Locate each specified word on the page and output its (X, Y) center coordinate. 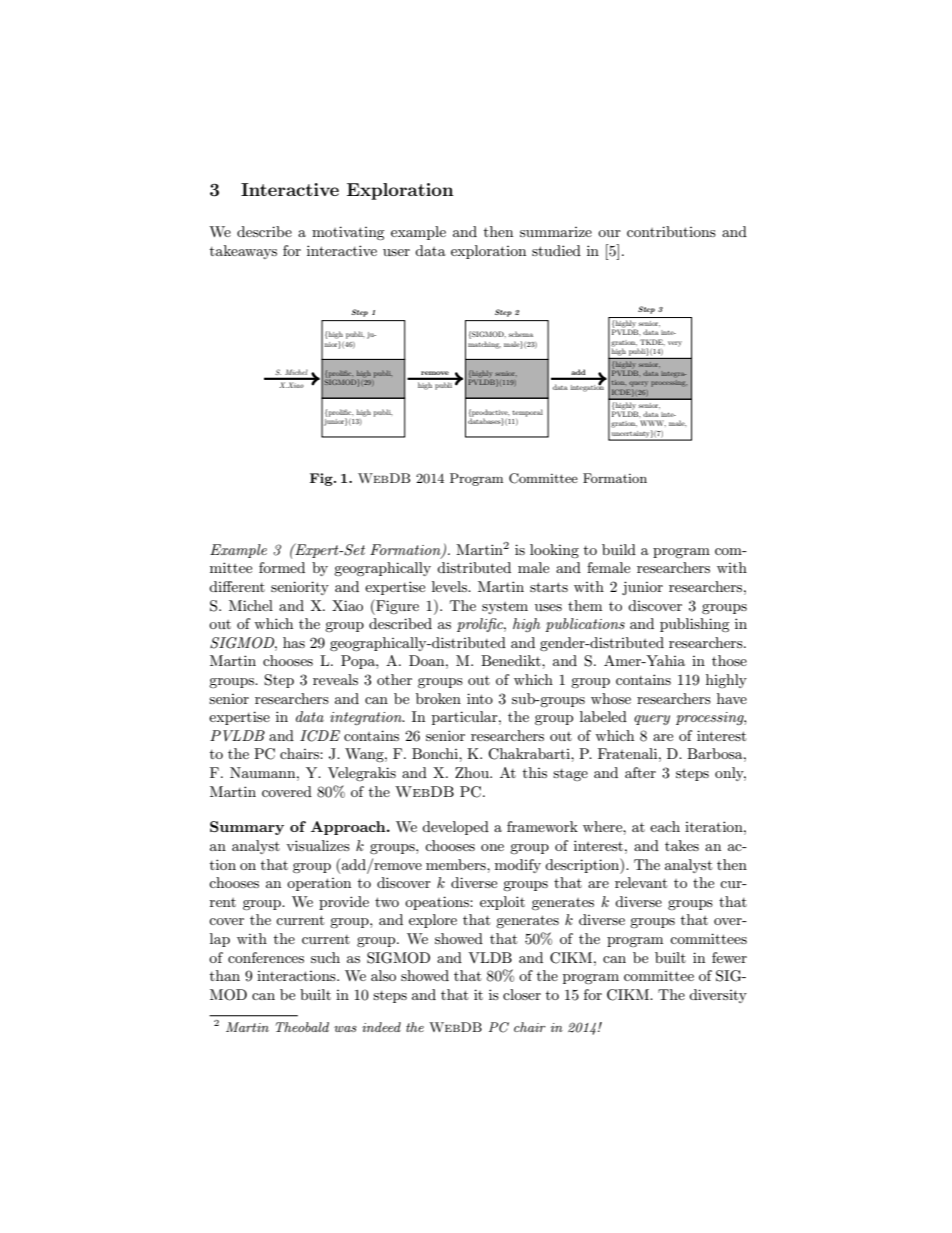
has (294, 642)
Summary (247, 828)
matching (484, 345)
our (609, 233)
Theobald (302, 1027)
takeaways (243, 252)
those (729, 660)
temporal (527, 413)
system (505, 608)
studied (556, 250)
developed (455, 828)
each (665, 826)
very (675, 344)
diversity (718, 996)
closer (522, 994)
